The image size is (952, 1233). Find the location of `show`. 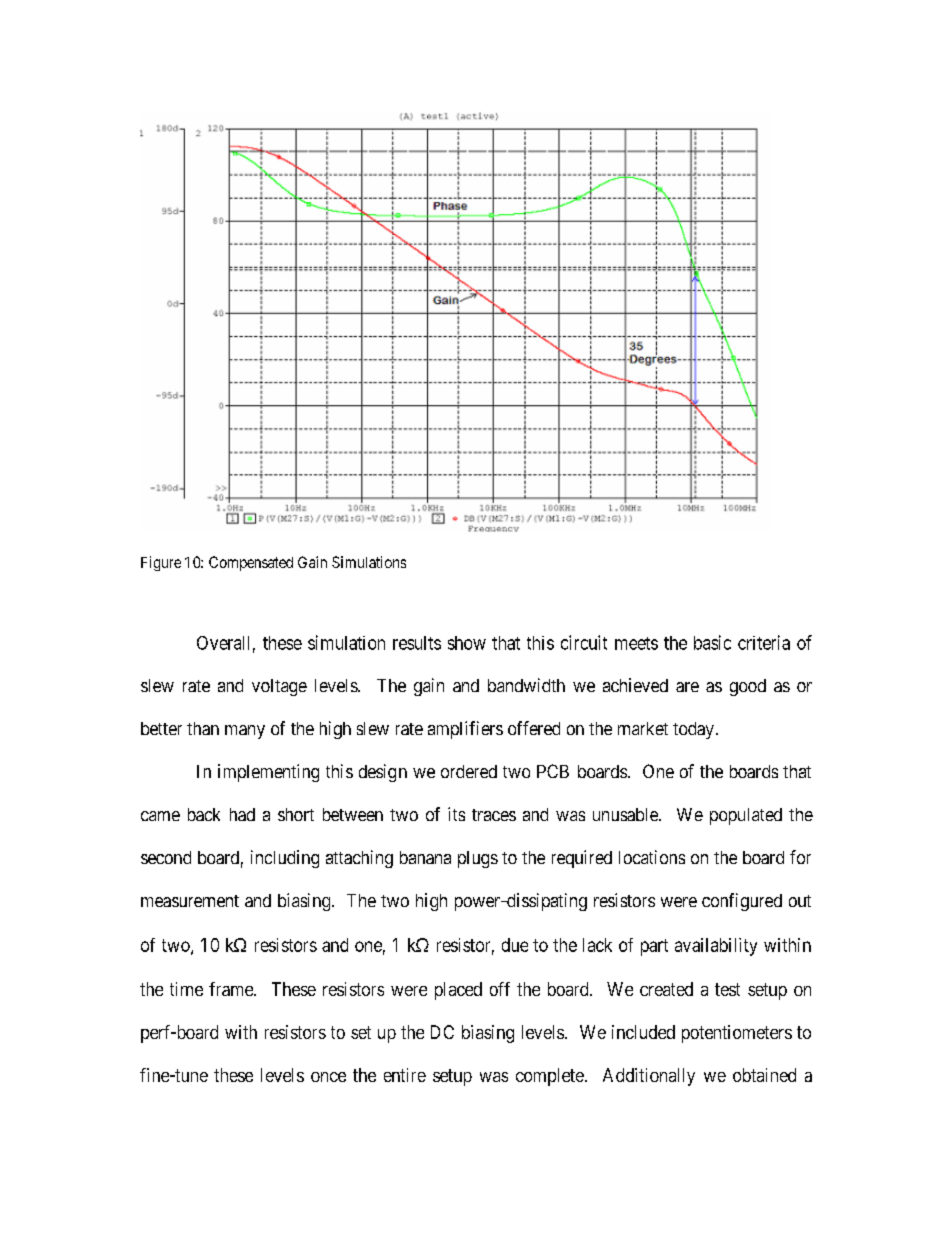

show is located at coordinates (467, 643).
